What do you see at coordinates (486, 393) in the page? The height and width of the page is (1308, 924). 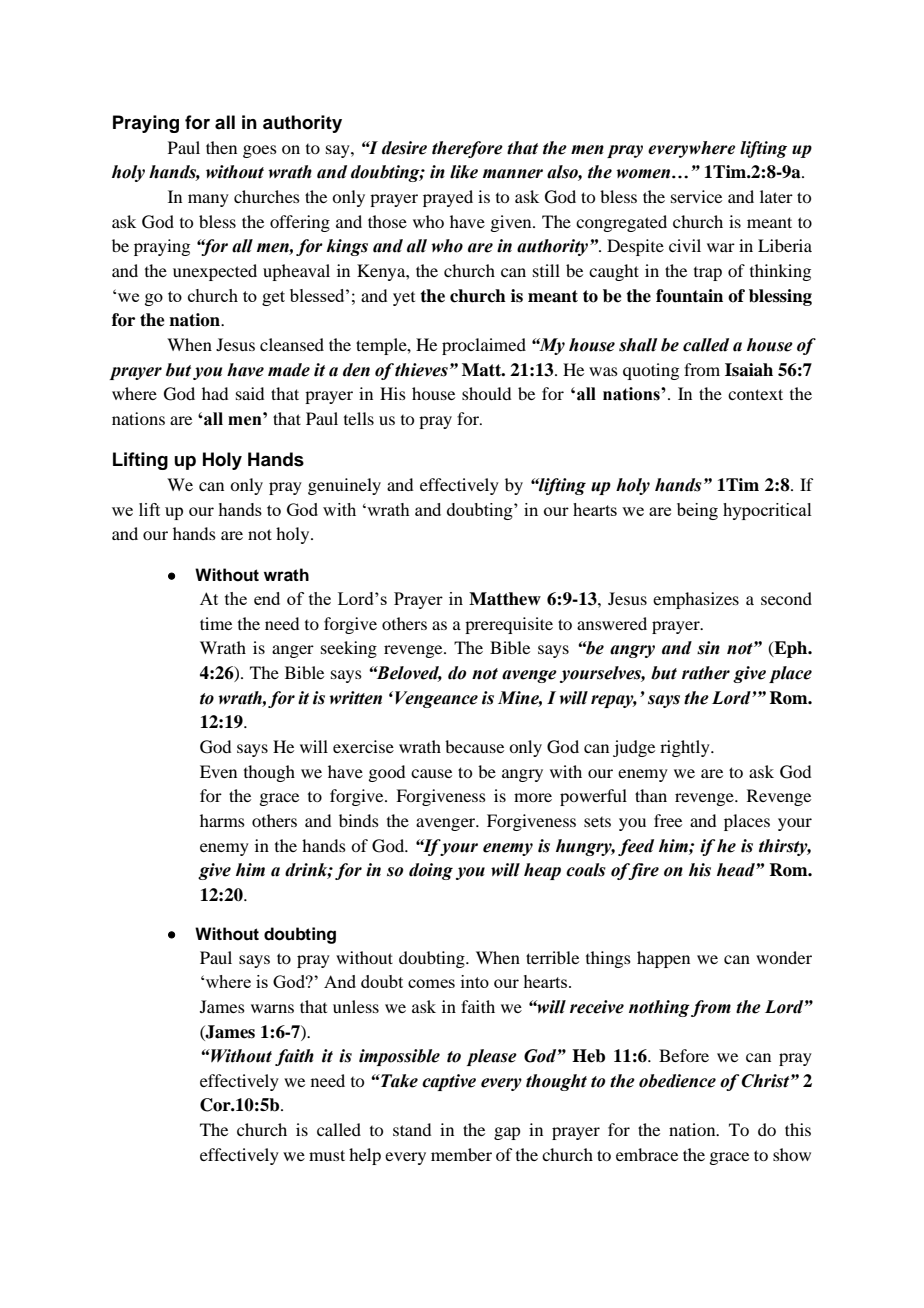 I see `should` at bounding box center [486, 393].
